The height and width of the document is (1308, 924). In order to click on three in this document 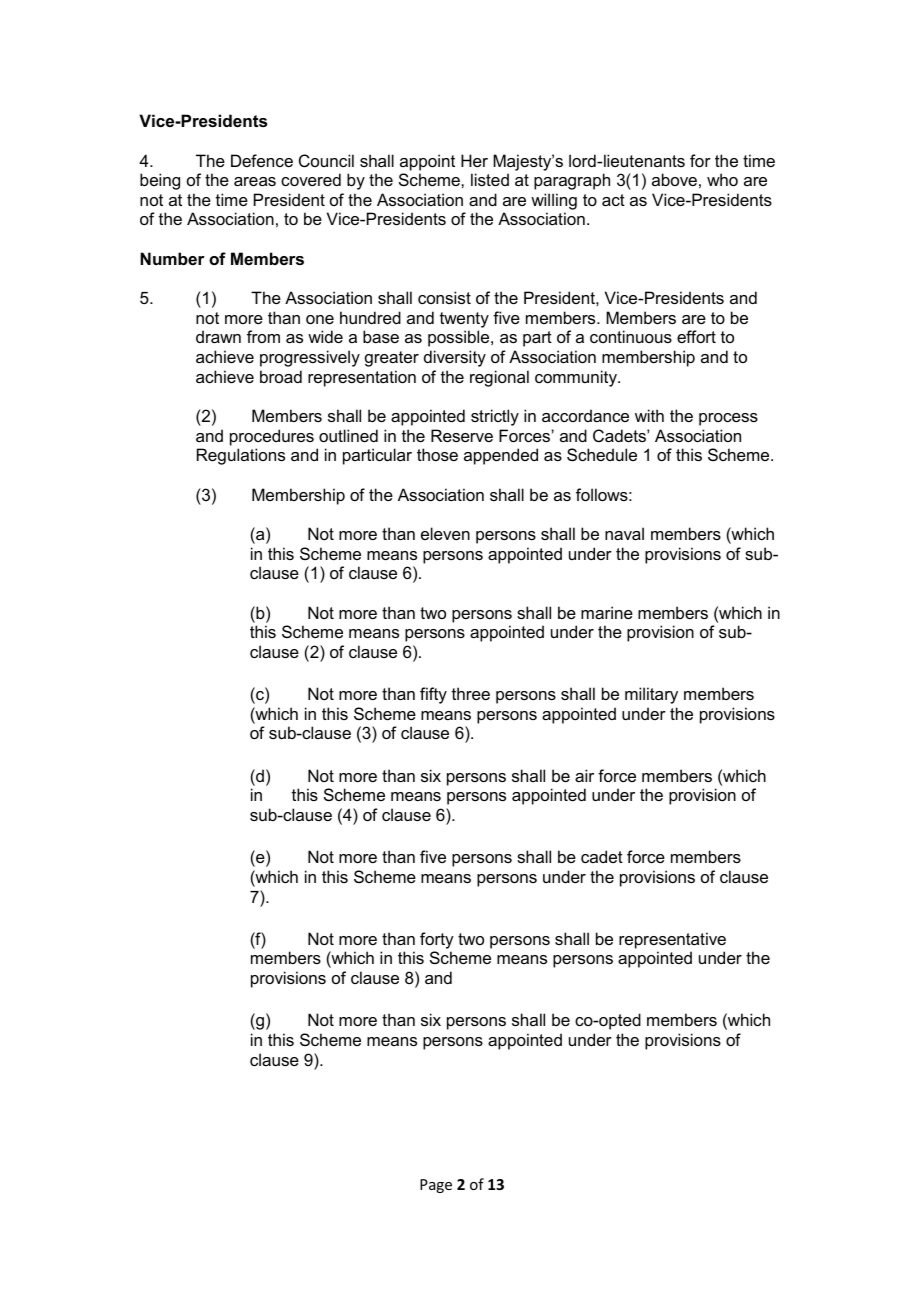, I will do `click(471, 693)`.
